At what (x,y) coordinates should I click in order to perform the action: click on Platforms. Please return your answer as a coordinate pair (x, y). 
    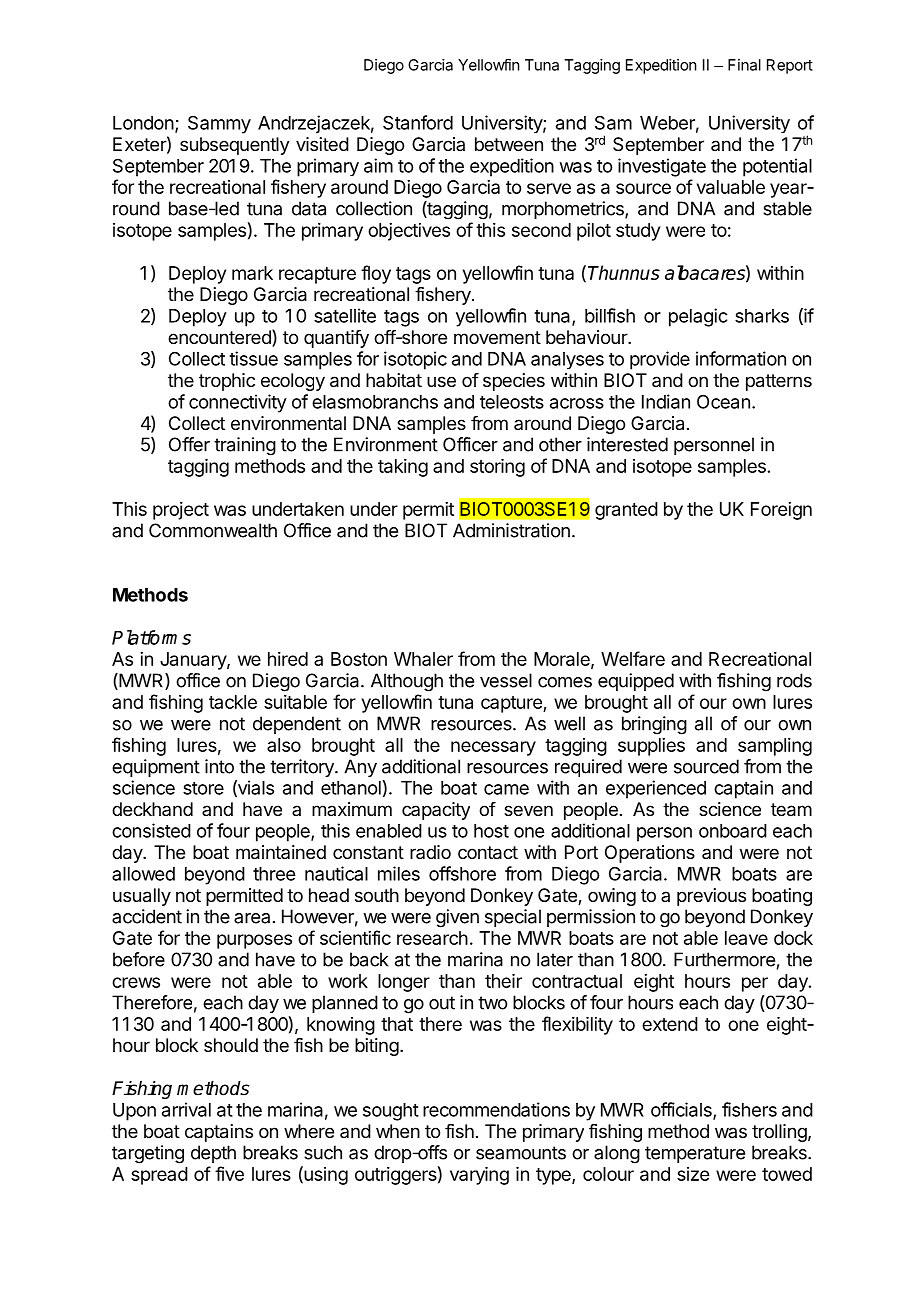
    Looking at the image, I should click on (151, 637).
